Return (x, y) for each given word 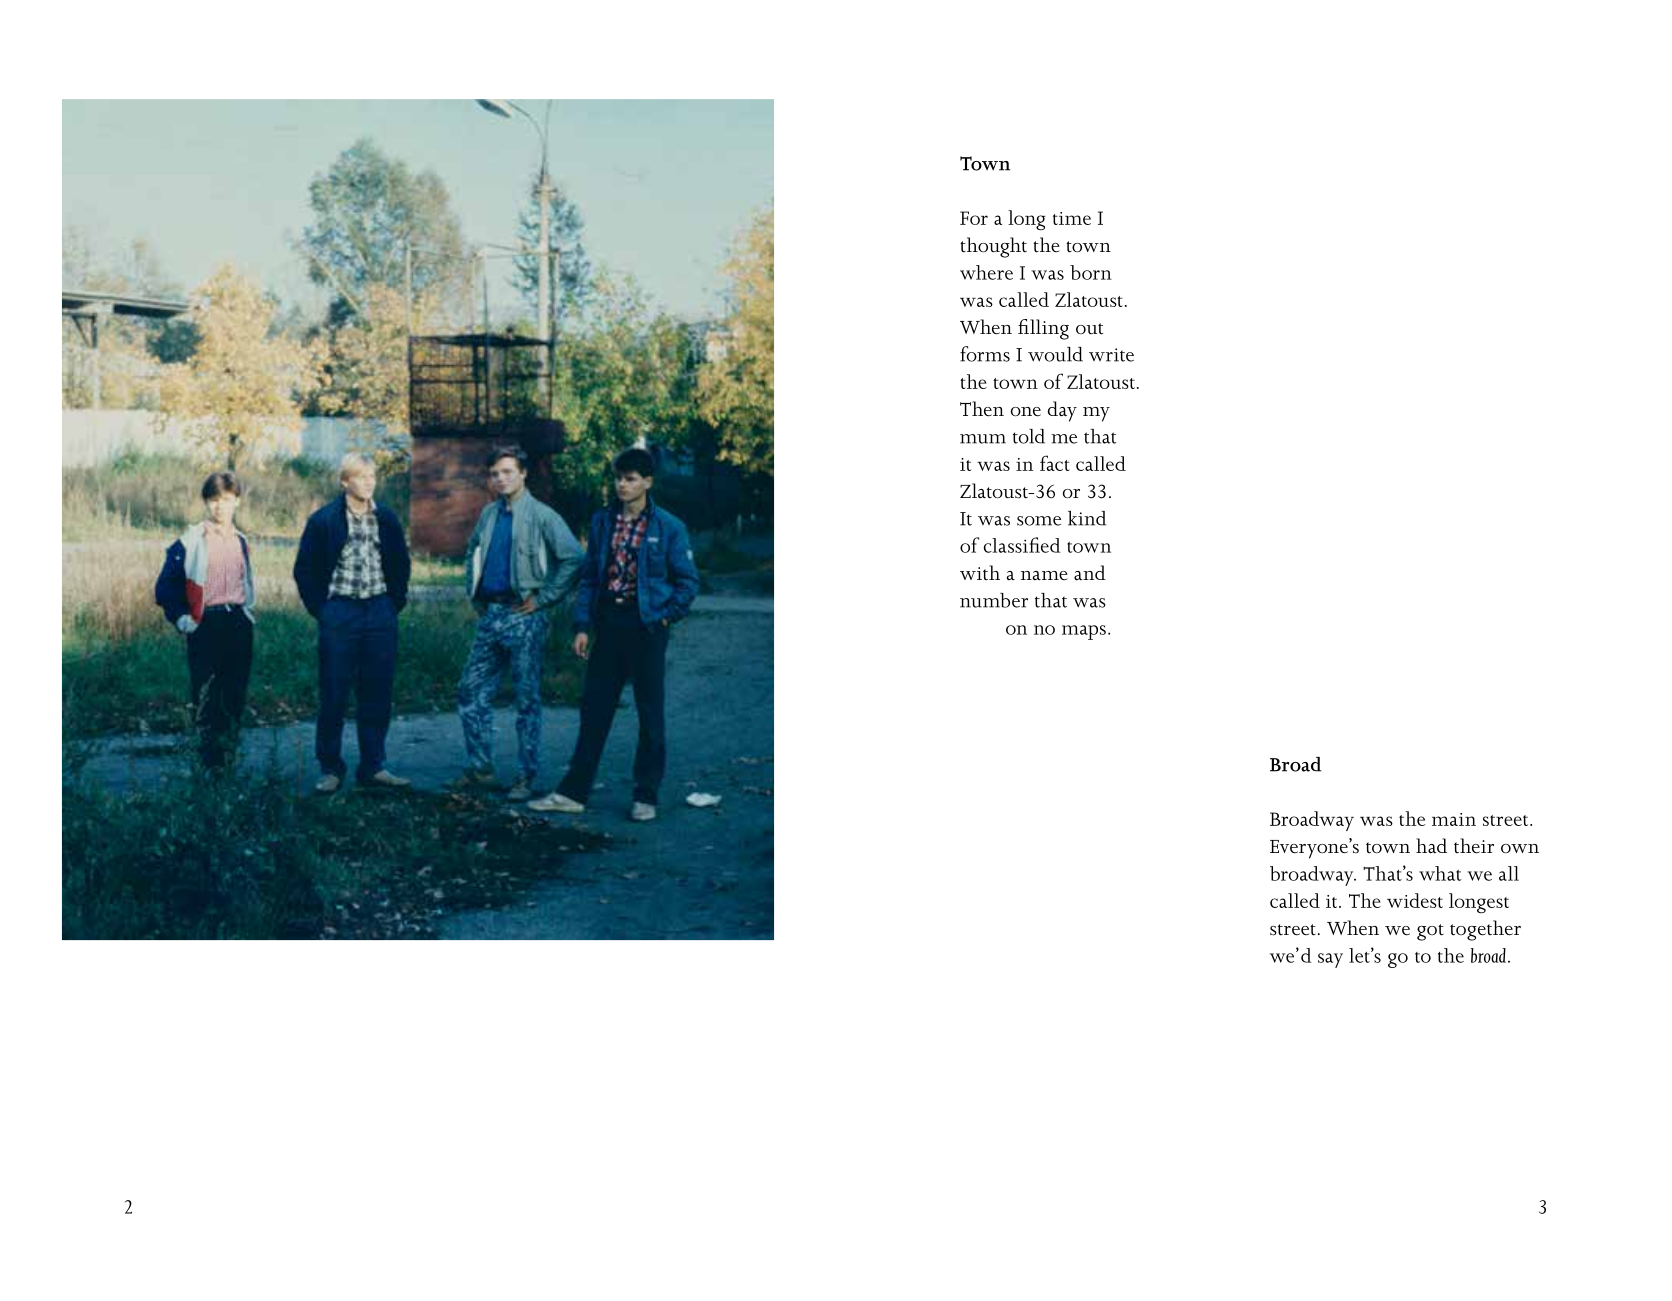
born (1091, 272)
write (1111, 355)
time (1072, 218)
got (1430, 932)
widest (1415, 900)
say (1330, 960)
